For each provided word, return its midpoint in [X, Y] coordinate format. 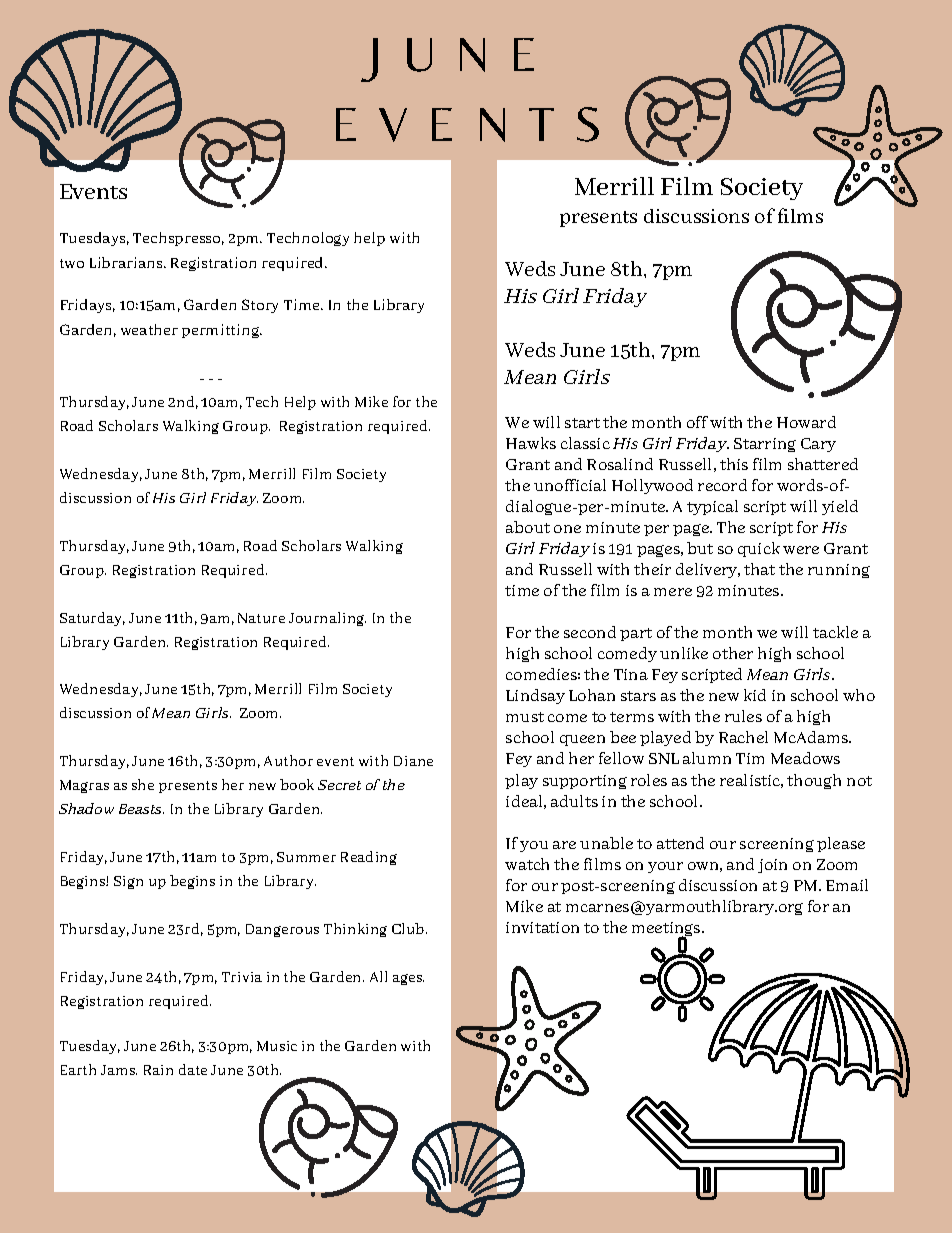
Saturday [92, 619]
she [143, 784]
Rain [158, 1070]
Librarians [127, 262]
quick [759, 549]
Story [260, 306]
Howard [806, 422]
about [528, 527]
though [814, 781]
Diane [413, 761]
